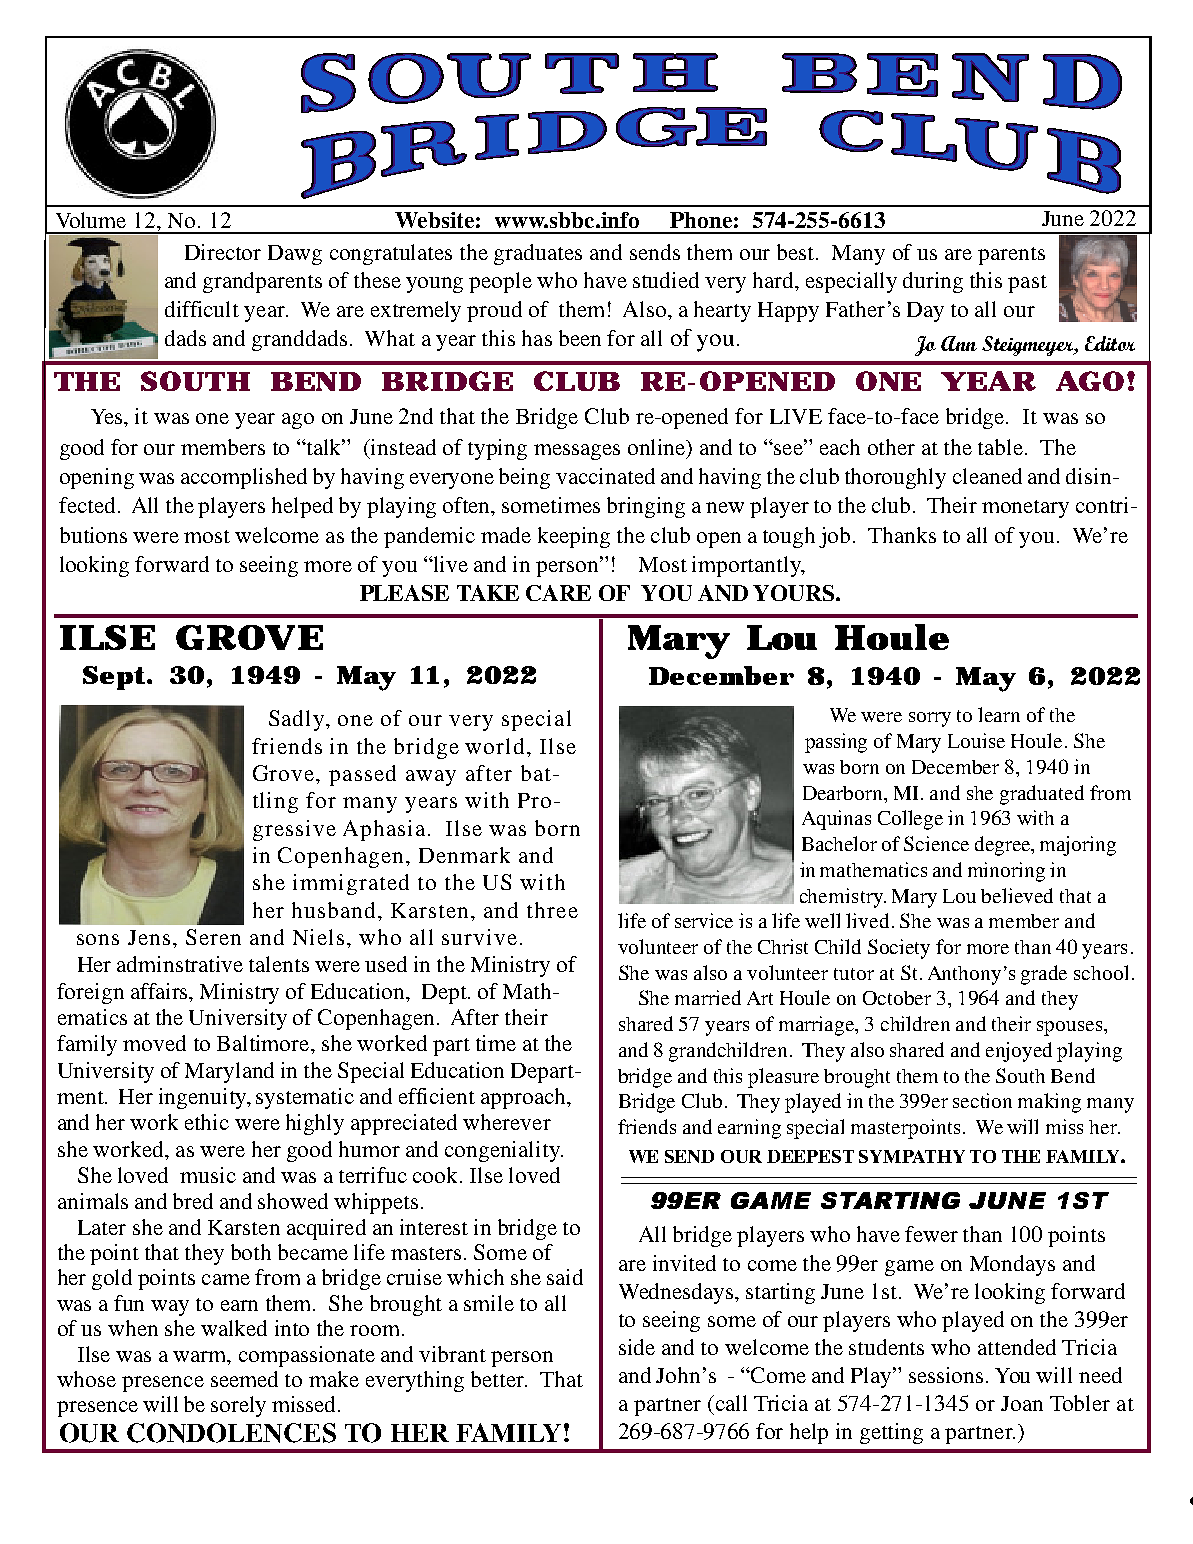  What do you see at coordinates (238, 1406) in the document?
I see `sorely` at bounding box center [238, 1406].
